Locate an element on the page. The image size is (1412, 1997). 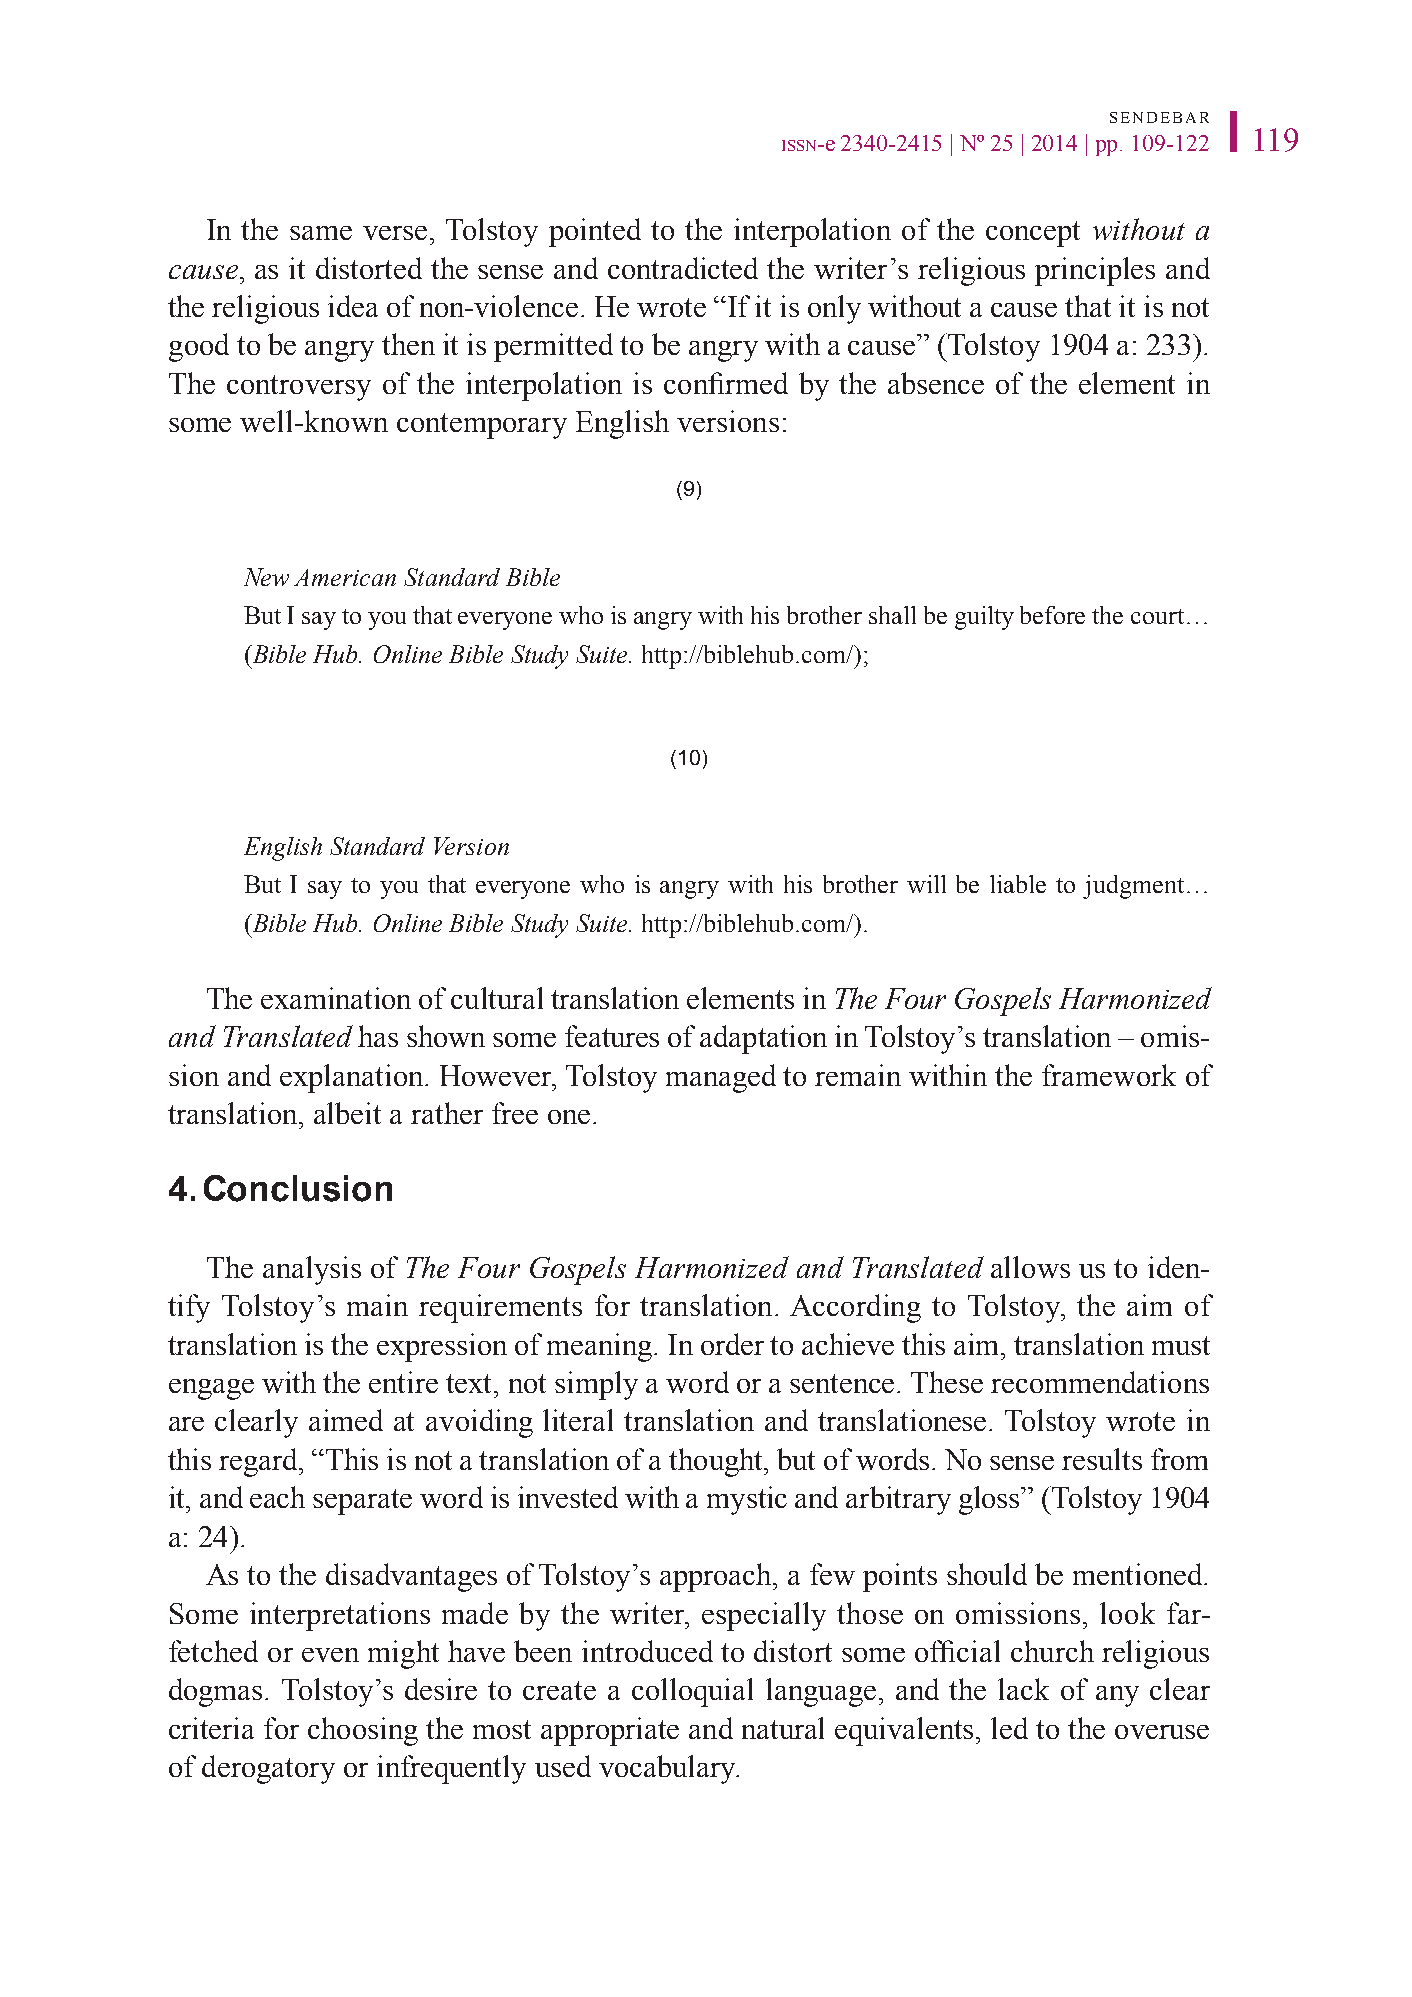
idea is located at coordinates (353, 306).
